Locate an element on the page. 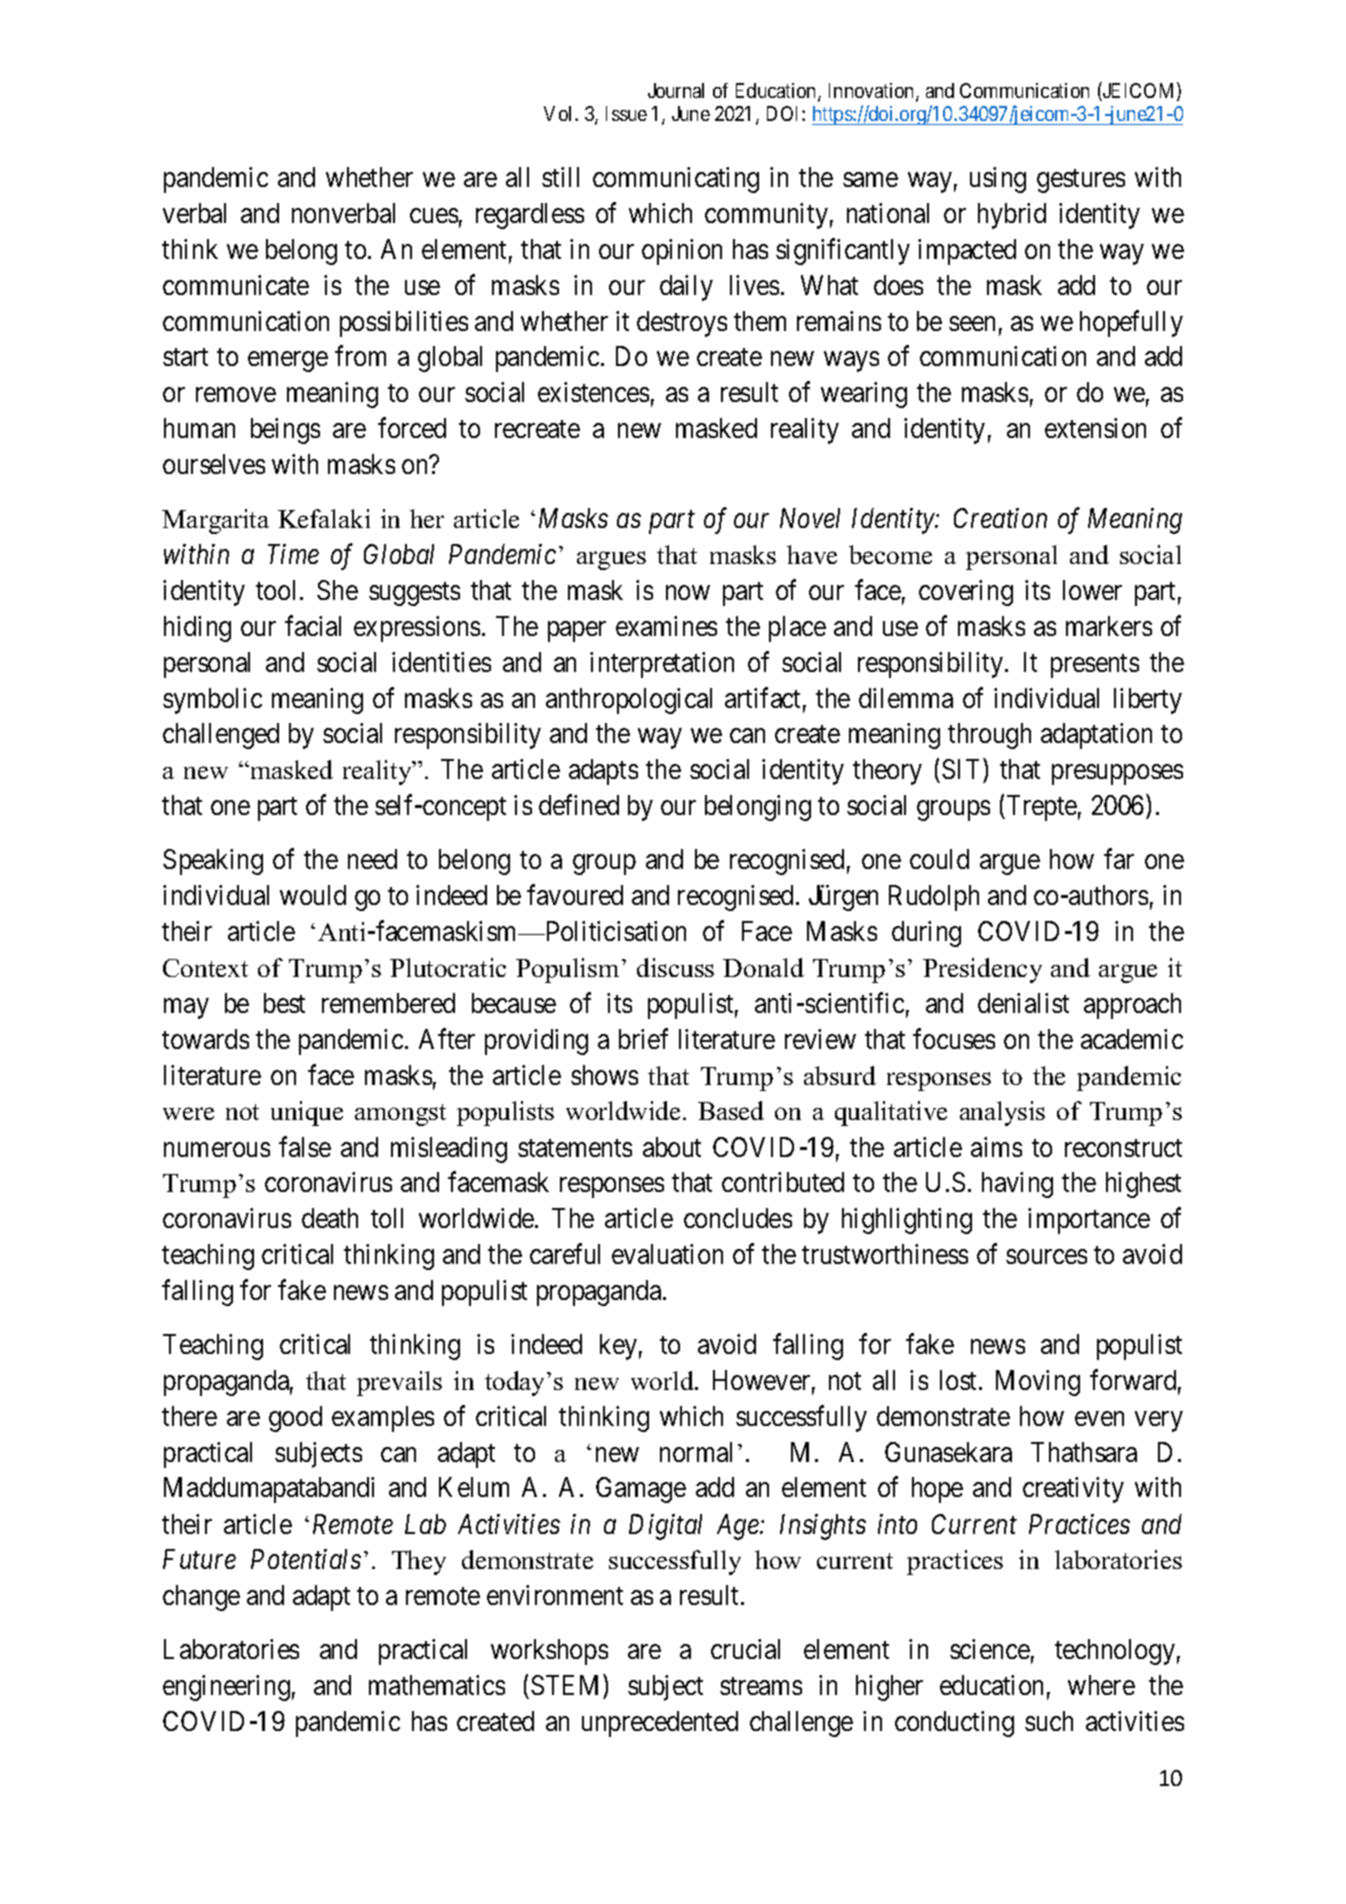 This document has height=1904, width=1346. would is located at coordinates (313, 895).
